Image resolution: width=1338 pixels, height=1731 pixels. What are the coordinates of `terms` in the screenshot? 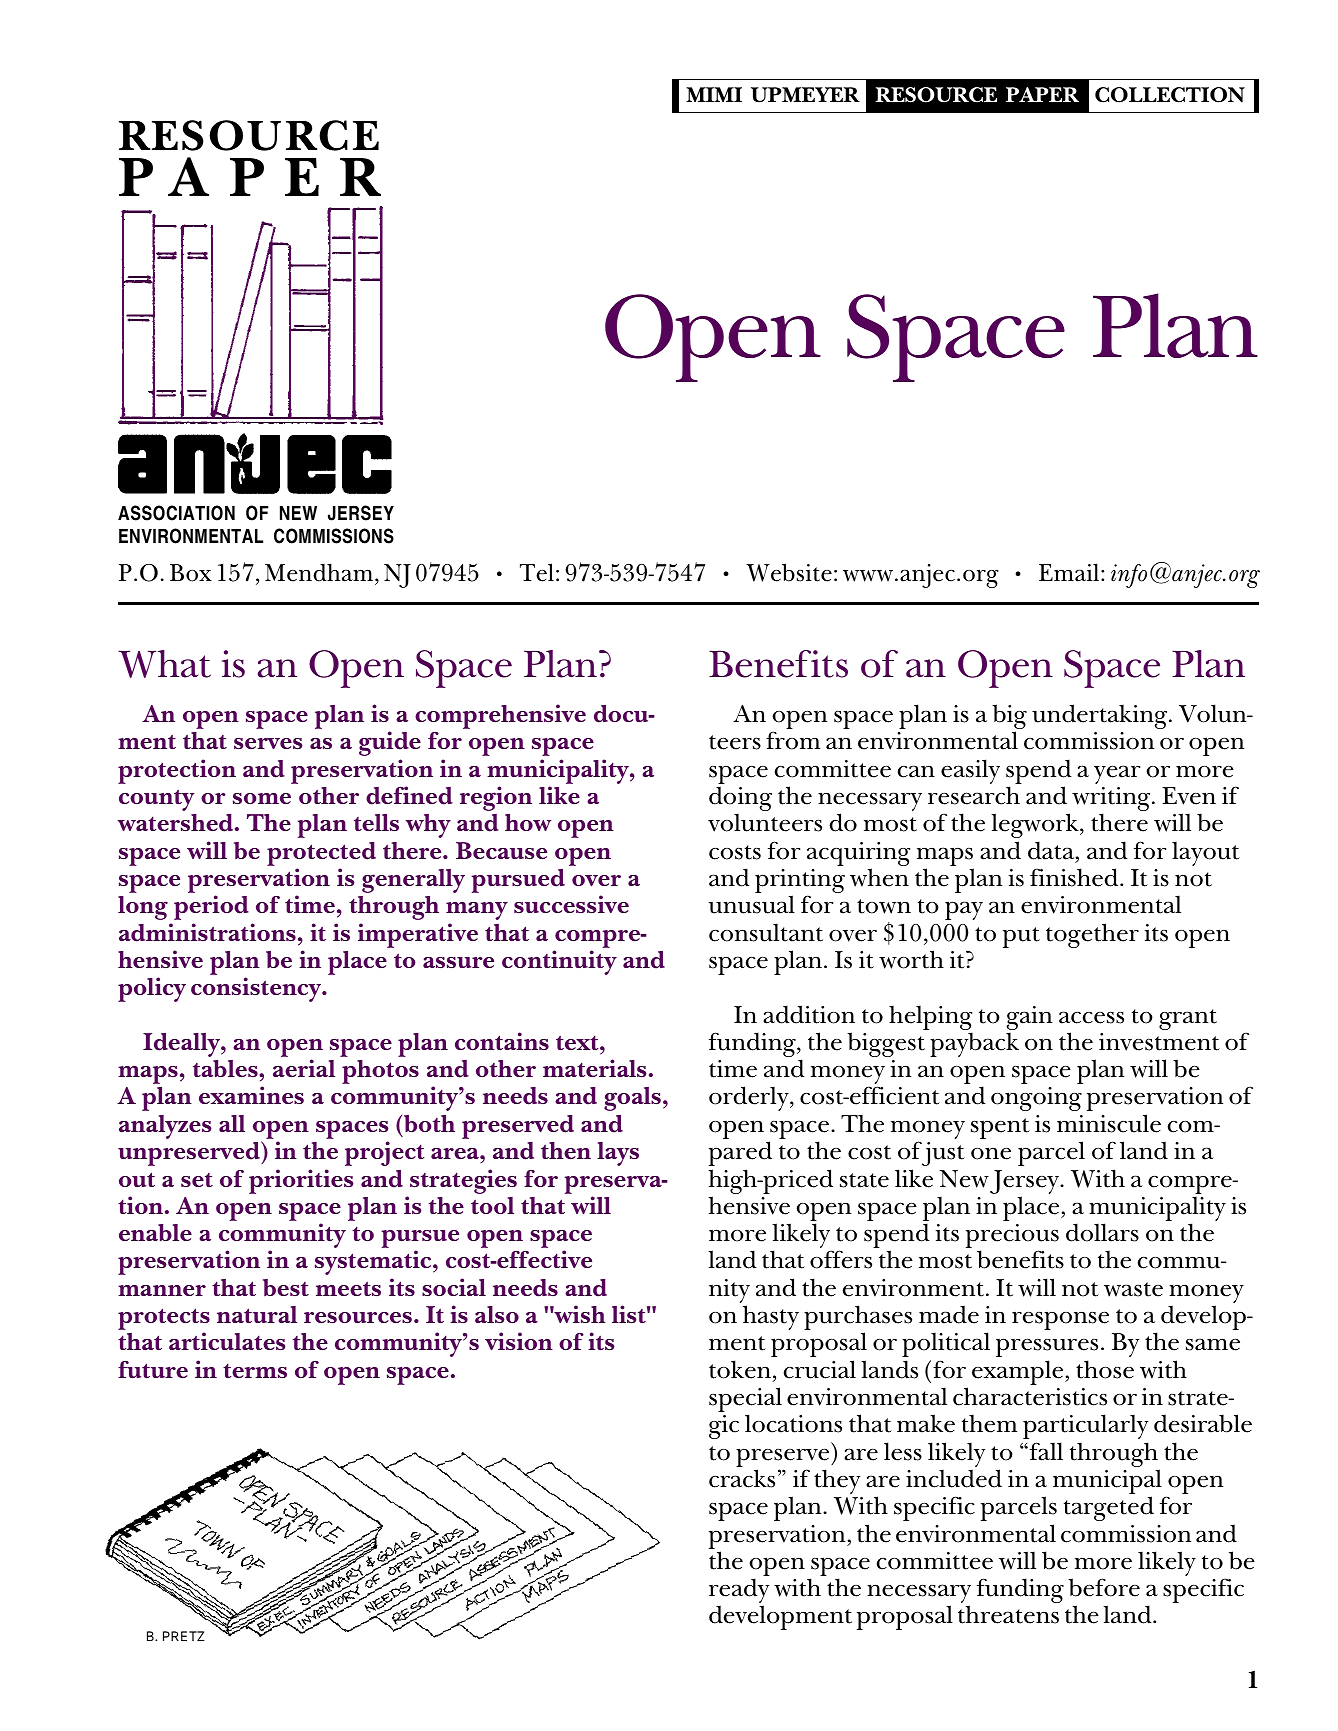 It's located at (255, 1370).
